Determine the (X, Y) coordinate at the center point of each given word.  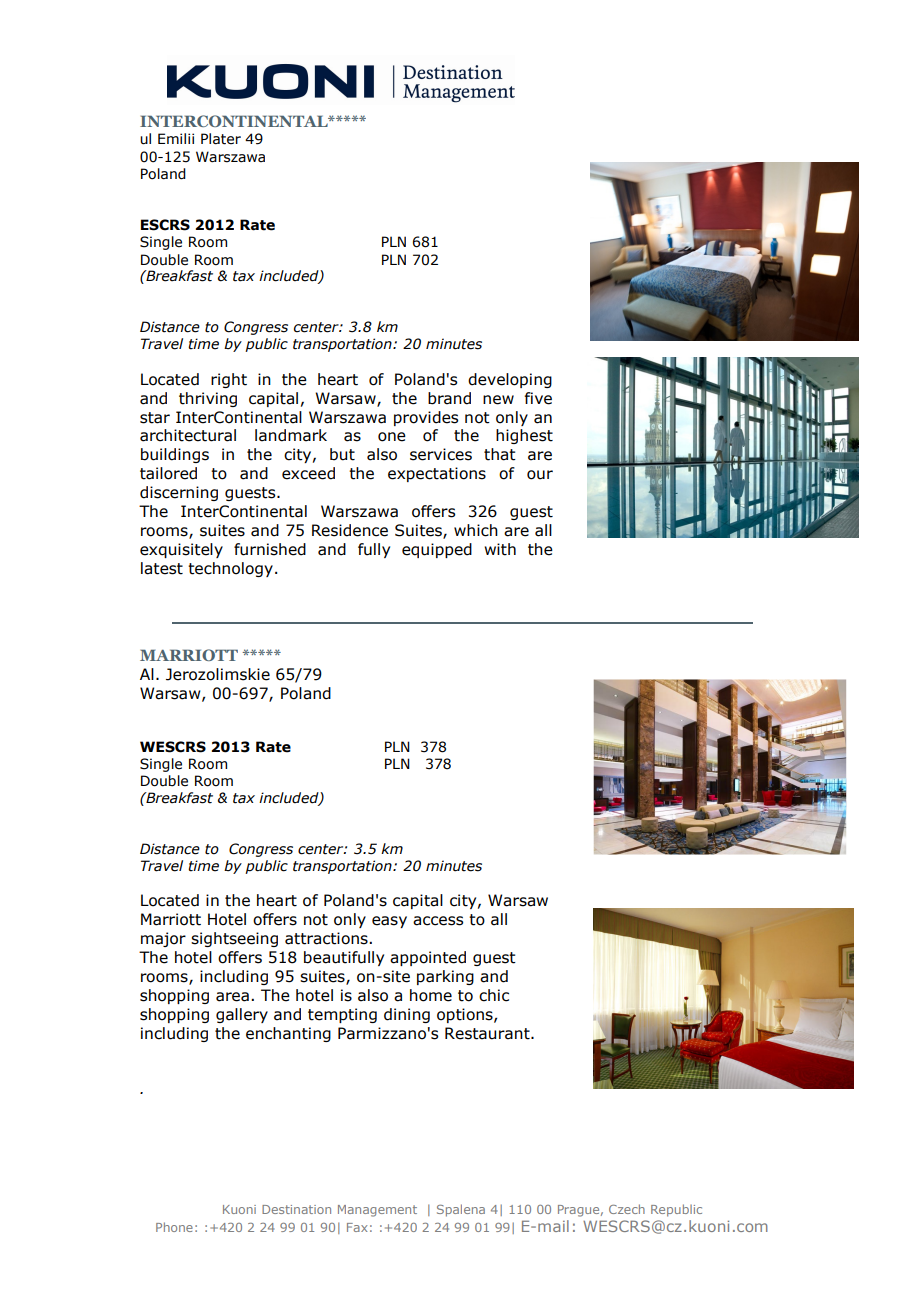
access (438, 921)
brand (449, 398)
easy (389, 922)
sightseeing (234, 939)
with (500, 549)
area (232, 997)
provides (426, 418)
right (229, 380)
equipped (437, 550)
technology (230, 569)
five (538, 398)
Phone (174, 1227)
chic (494, 995)
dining (407, 1015)
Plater (221, 139)
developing (510, 380)
